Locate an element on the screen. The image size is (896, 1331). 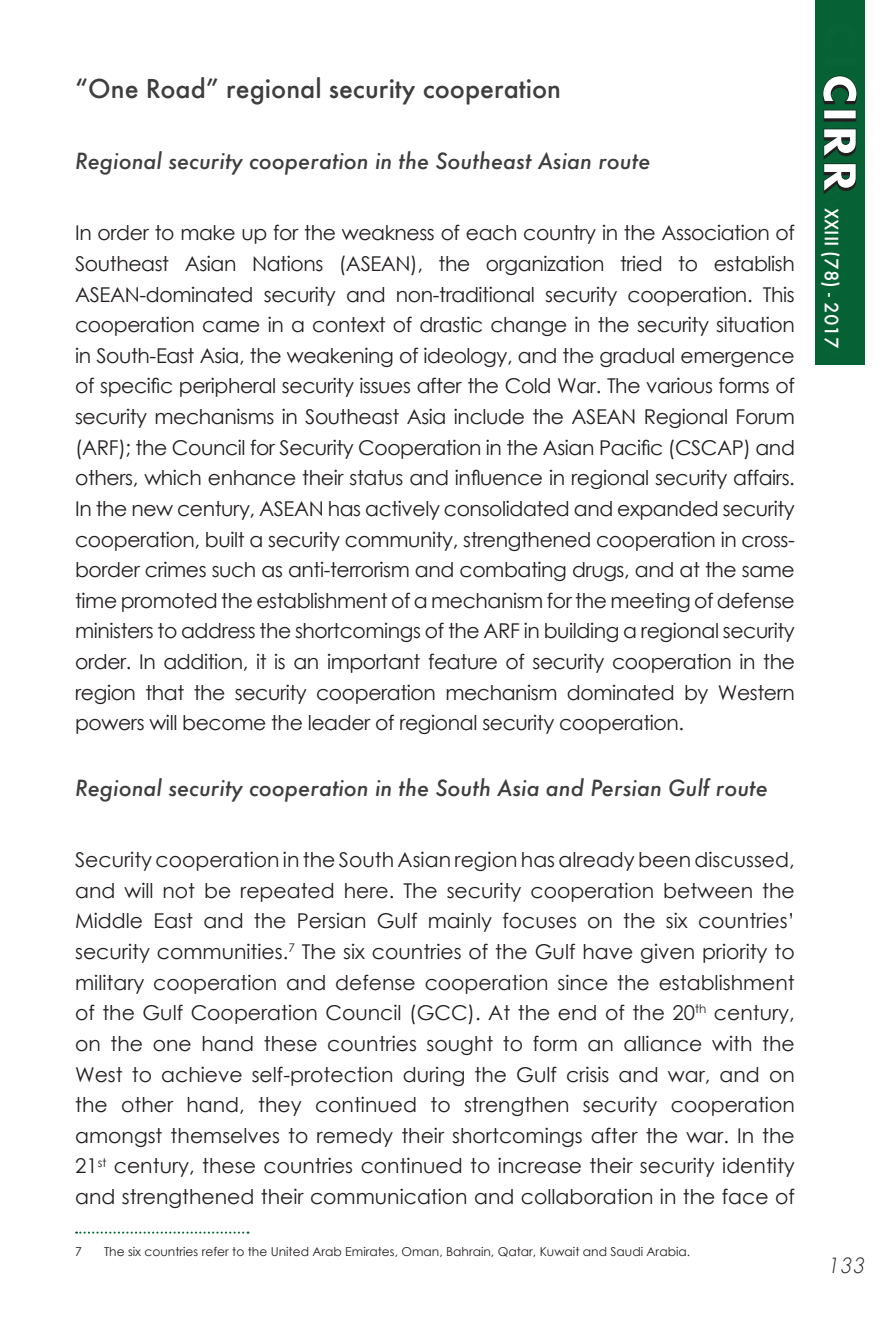
addition is located at coordinates (203, 662).
